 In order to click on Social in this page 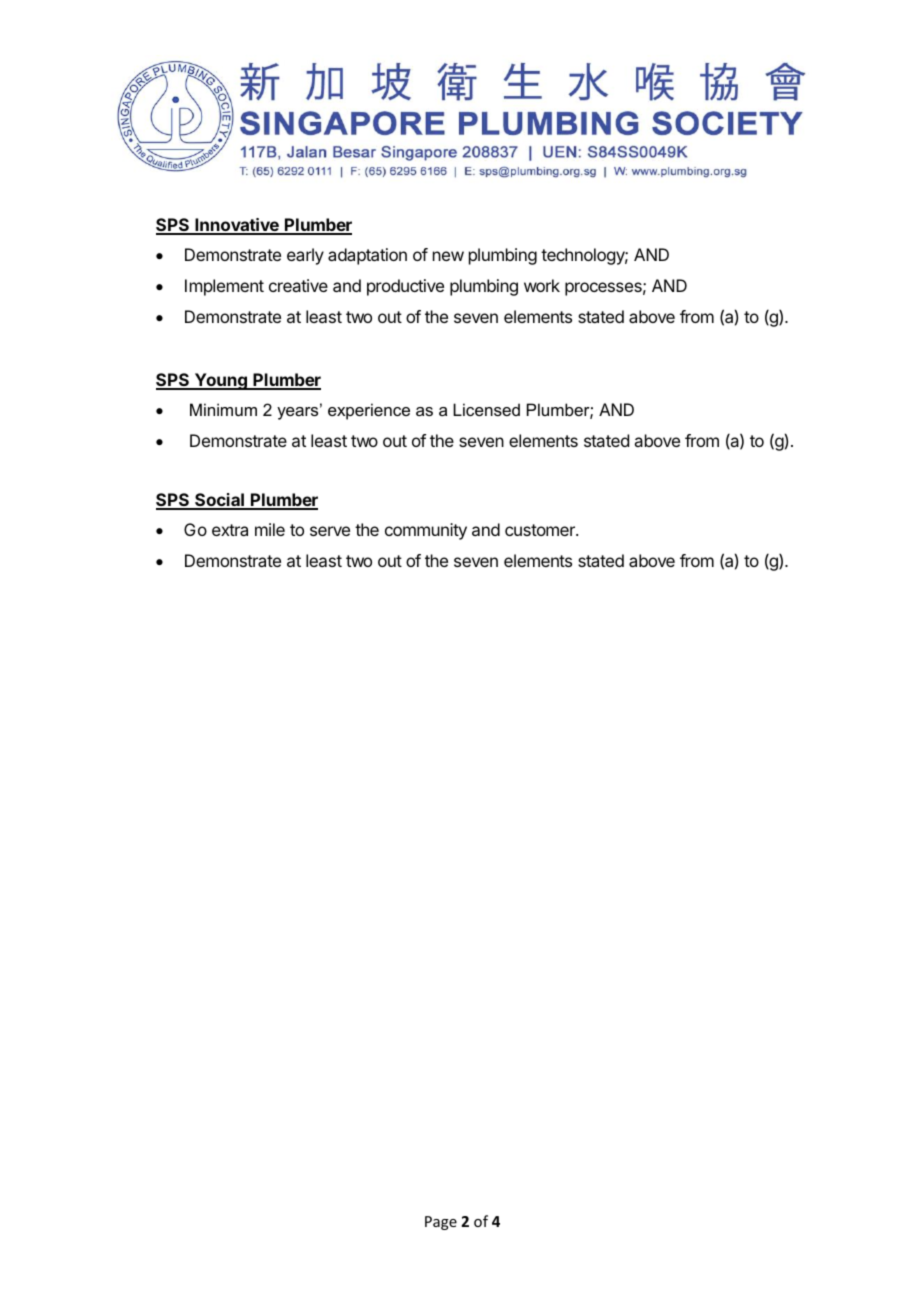, I will do `click(219, 501)`.
